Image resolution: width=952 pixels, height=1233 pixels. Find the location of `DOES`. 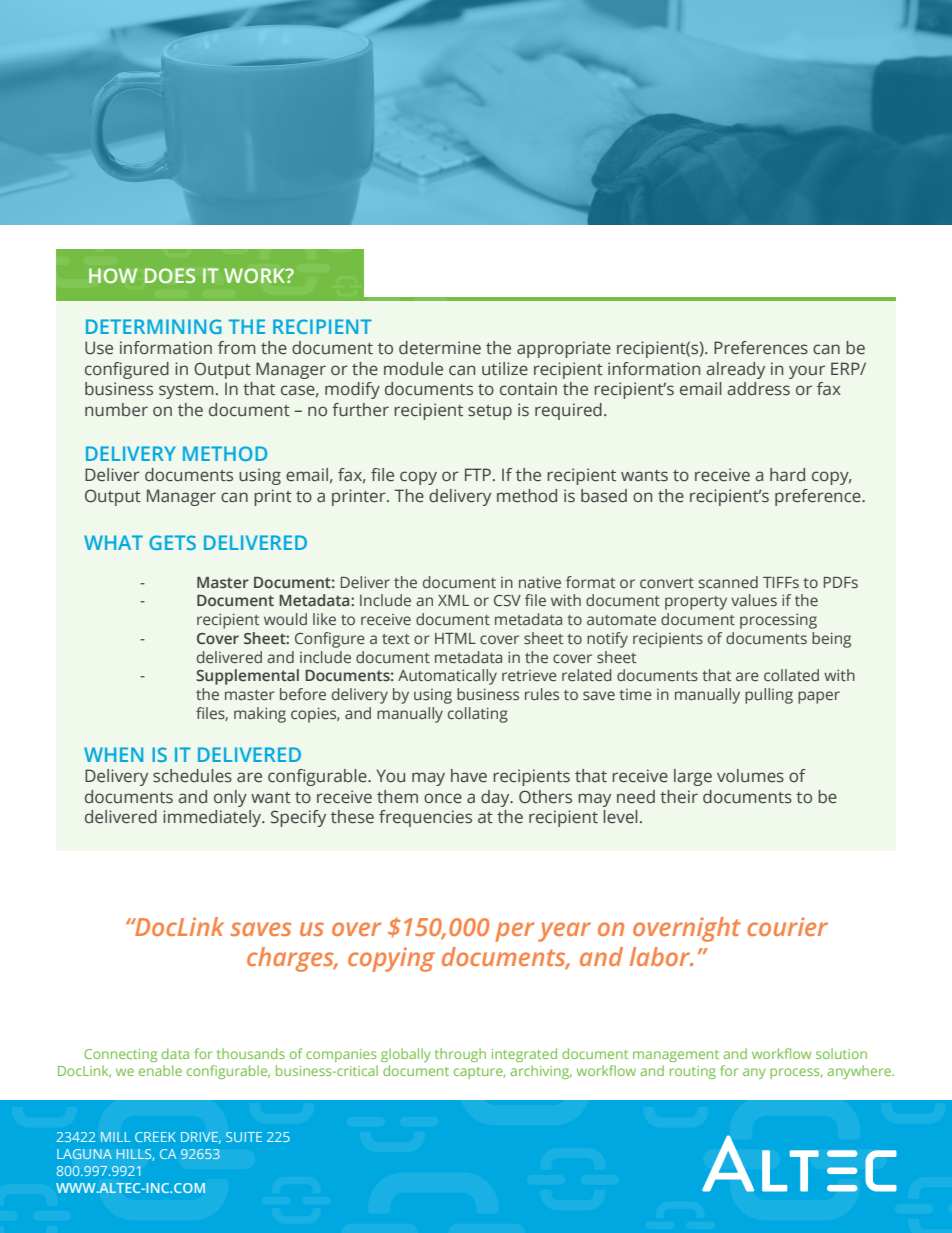

DOES is located at coordinates (170, 275).
